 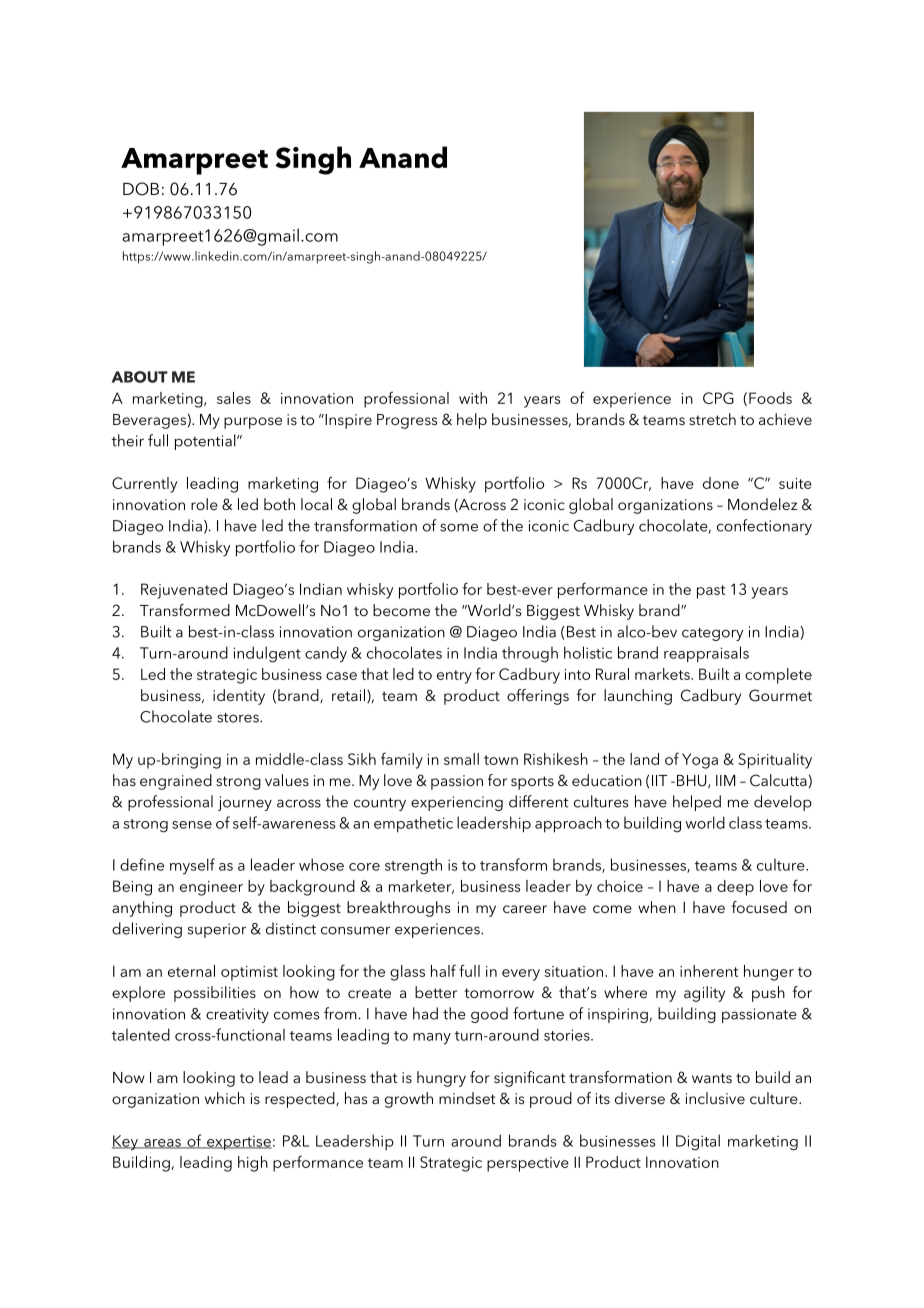 What do you see at coordinates (718, 398) in the screenshot?
I see `CPG` at bounding box center [718, 398].
